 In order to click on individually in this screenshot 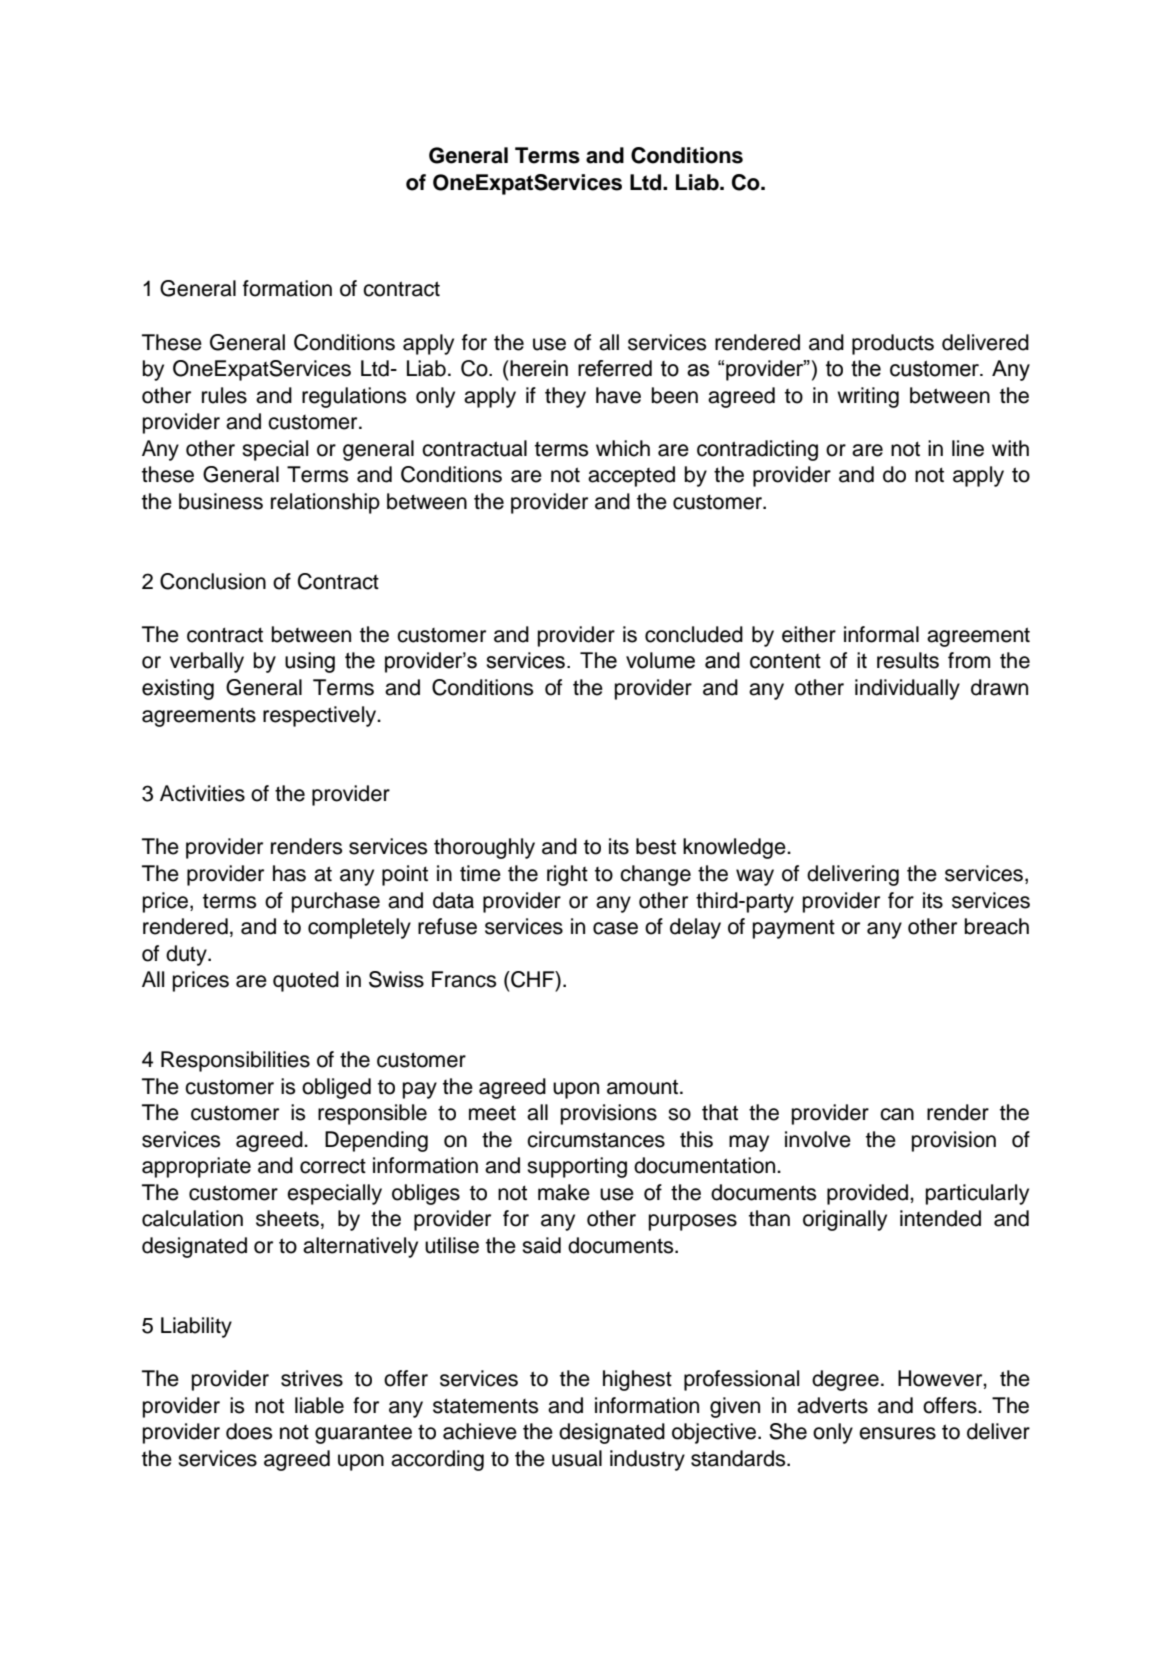, I will do `click(907, 689)`.
